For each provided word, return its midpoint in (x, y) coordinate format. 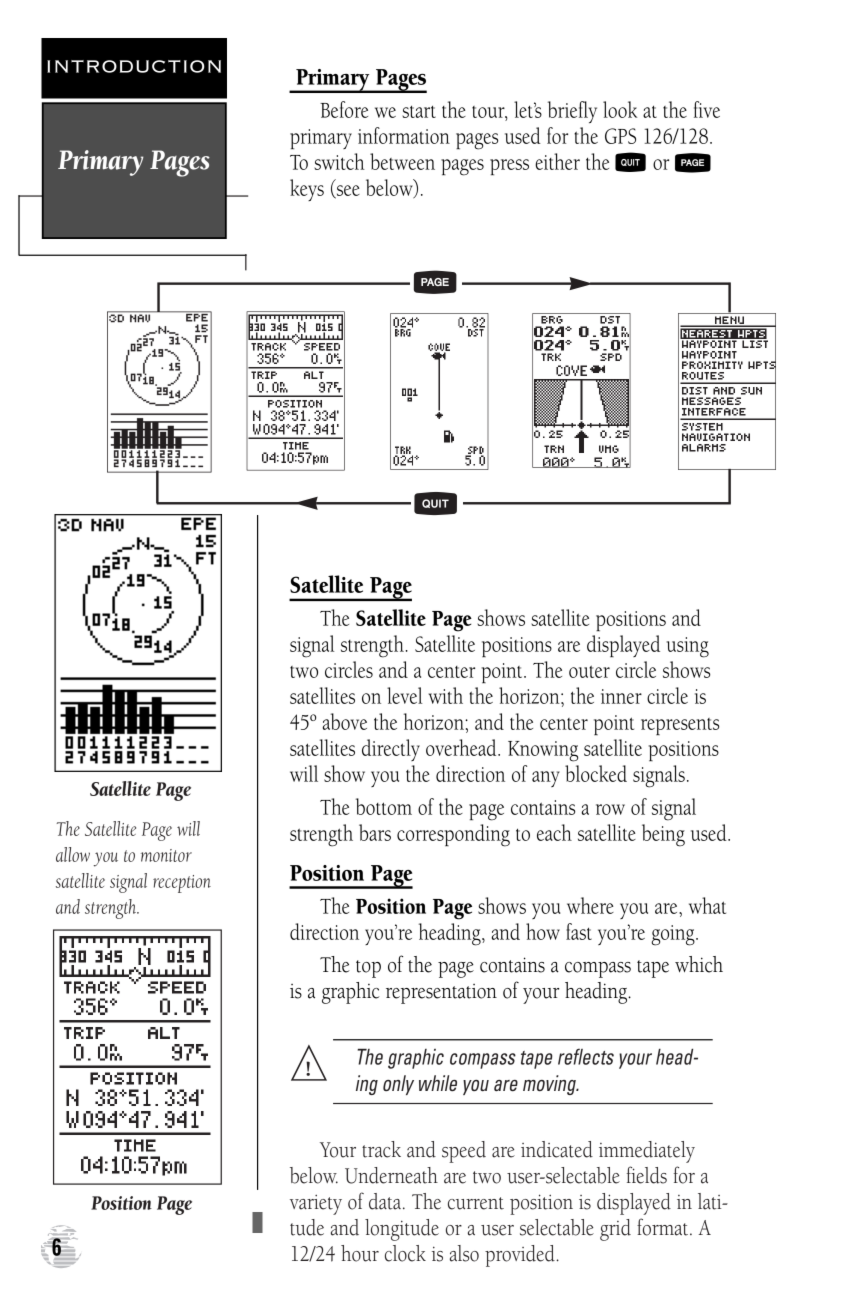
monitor (166, 855)
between (402, 161)
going (674, 935)
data (385, 1201)
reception (182, 884)
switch (339, 161)
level (404, 695)
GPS (620, 136)
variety (316, 1205)
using (687, 647)
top (368, 969)
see (347, 191)
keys (307, 190)
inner (621, 696)
